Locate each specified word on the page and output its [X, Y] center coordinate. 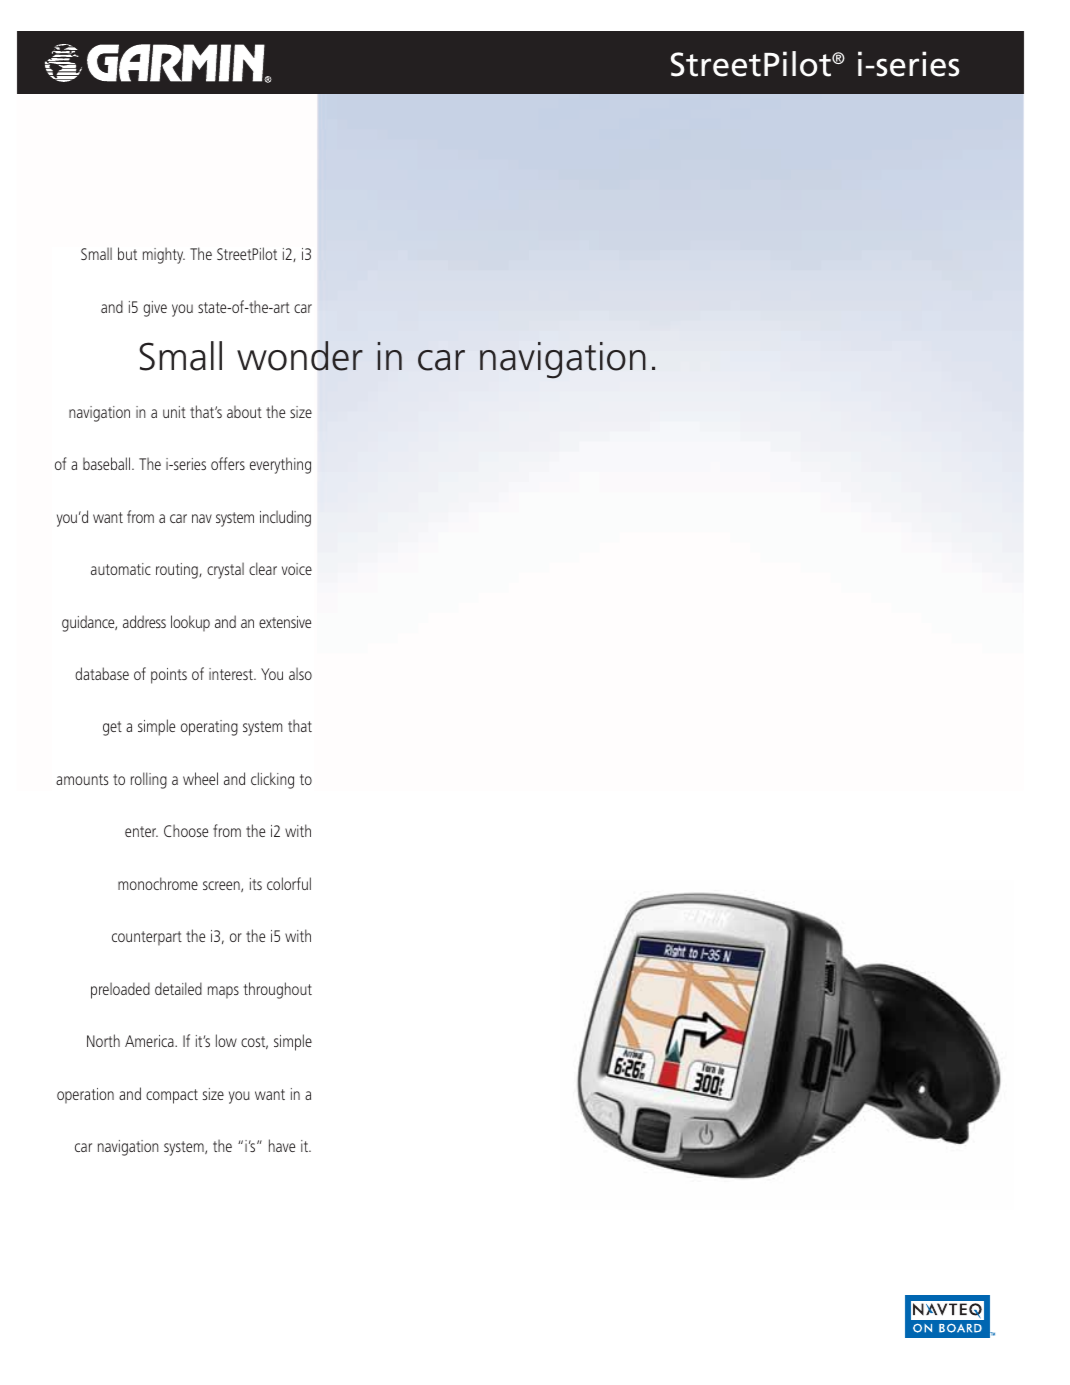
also [300, 673]
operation [85, 1096]
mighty [164, 255]
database [102, 673]
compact [172, 1096]
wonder [300, 356]
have [282, 1145]
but [127, 253]
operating [209, 728]
